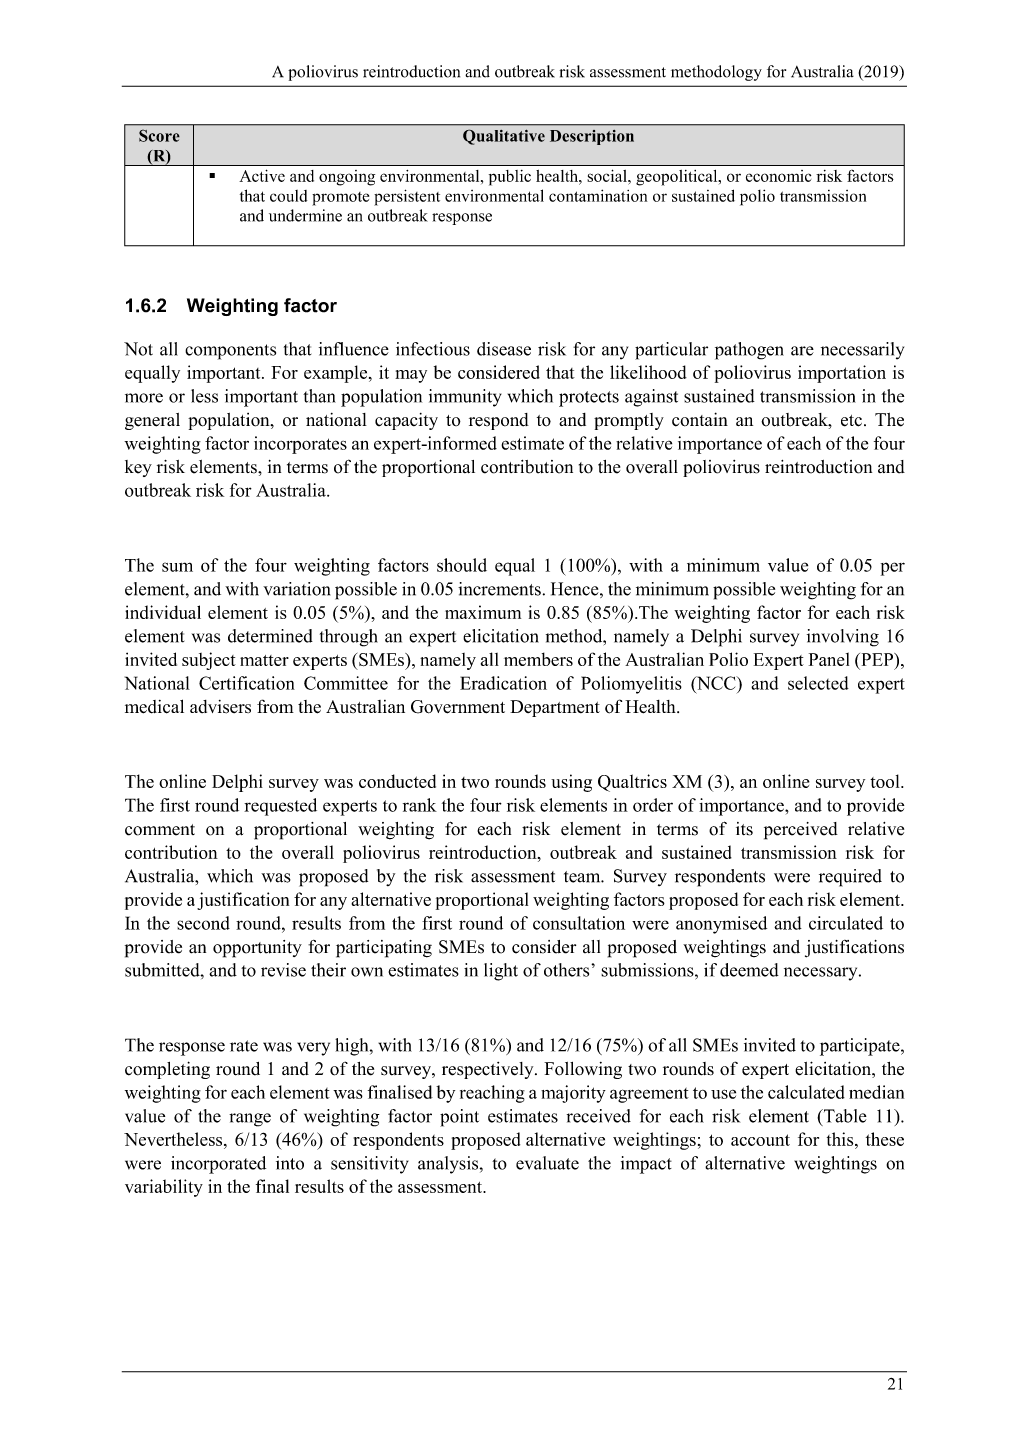 The image size is (1029, 1455). Describe the element at coordinates (177, 567) in the screenshot. I see `sum` at that location.
